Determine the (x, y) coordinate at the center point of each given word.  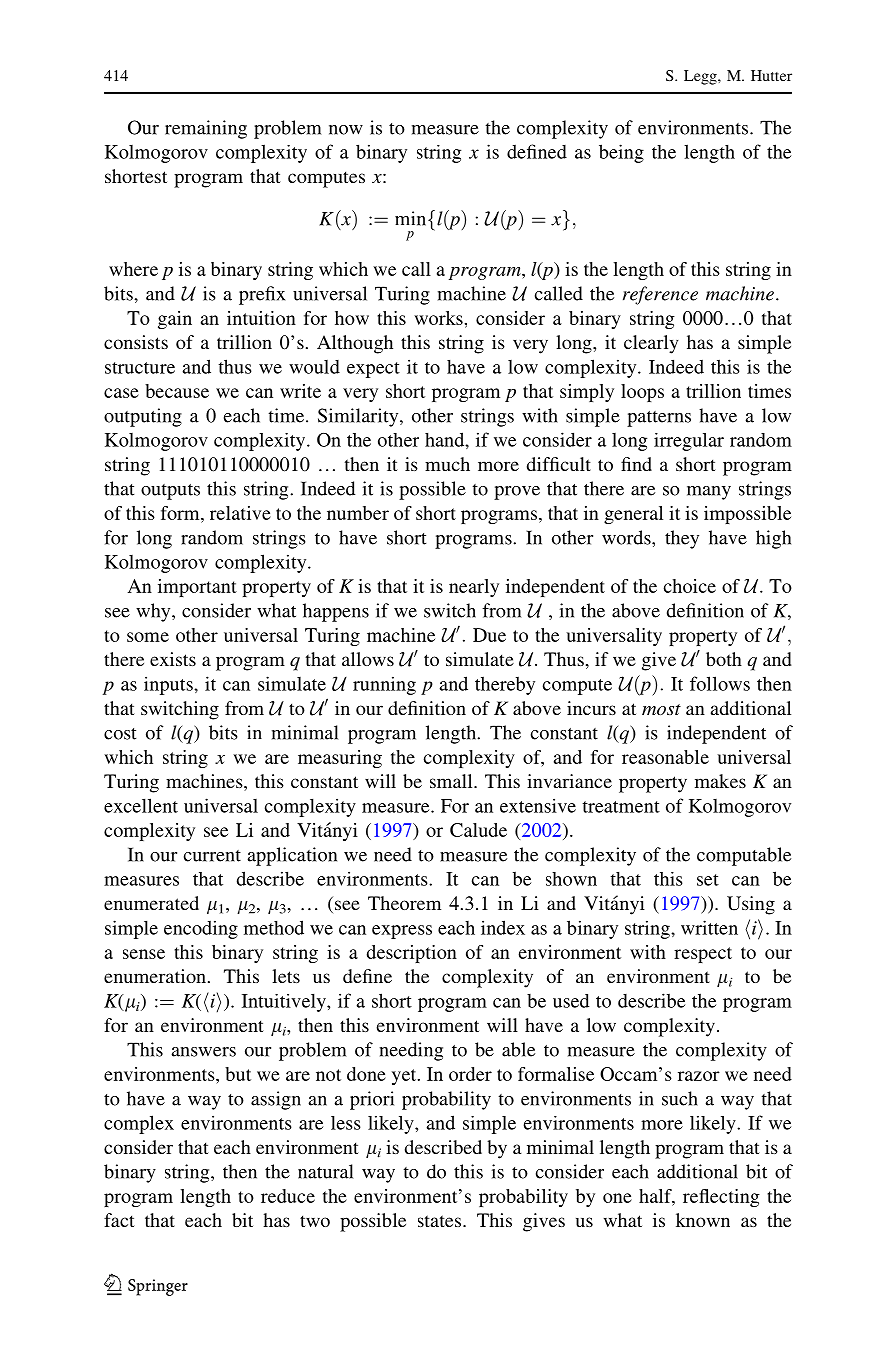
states (439, 1221)
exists (173, 659)
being (621, 153)
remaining (206, 129)
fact (119, 1220)
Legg (701, 77)
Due (489, 635)
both (724, 659)
